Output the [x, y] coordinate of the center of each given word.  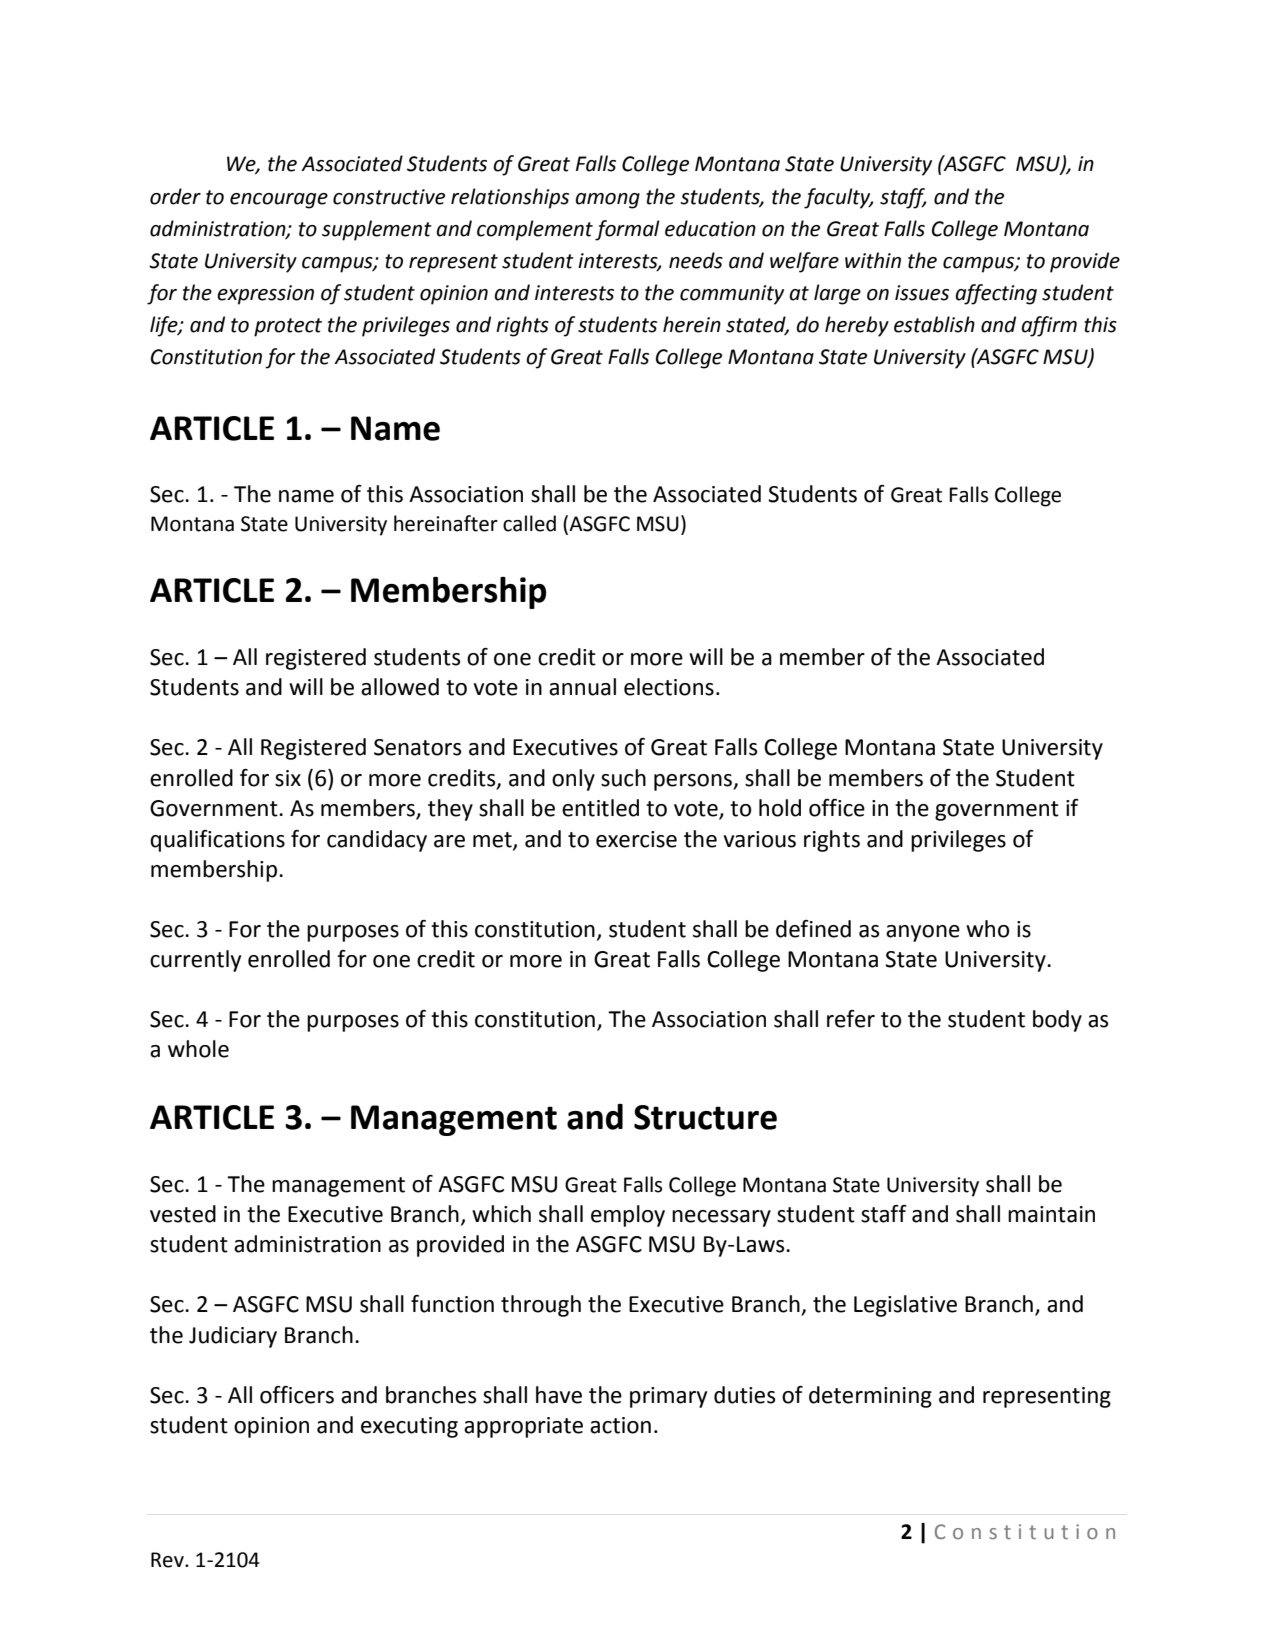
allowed [400, 687]
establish [934, 324]
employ [628, 1216]
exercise [636, 839]
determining [870, 1397]
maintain [1051, 1214]
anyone [923, 933]
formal [627, 230]
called [529, 523]
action [620, 1425]
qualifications [217, 841]
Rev [168, 1560]
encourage [279, 201]
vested [183, 1214]
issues [922, 293]
